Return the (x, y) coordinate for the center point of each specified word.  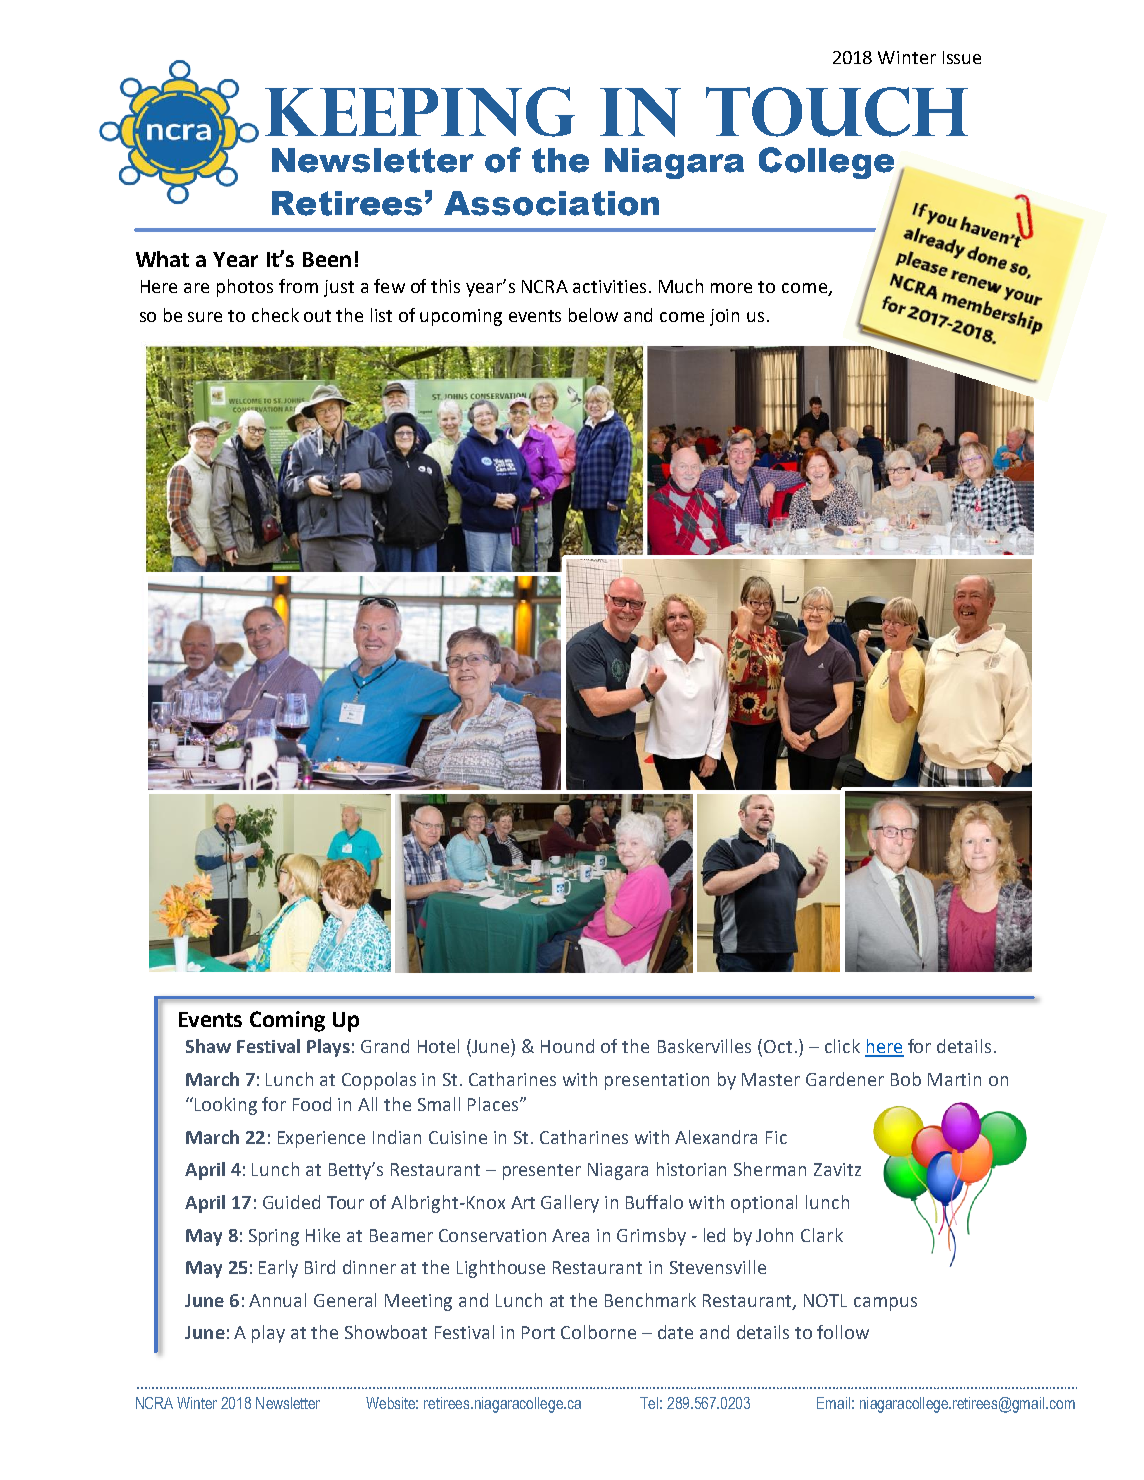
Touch (837, 112)
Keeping (420, 112)
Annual (277, 1300)
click (842, 1046)
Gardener (845, 1079)
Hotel (438, 1046)
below (593, 315)
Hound (567, 1046)
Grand (385, 1046)
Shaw (208, 1046)
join (724, 317)
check (275, 315)
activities (609, 286)
